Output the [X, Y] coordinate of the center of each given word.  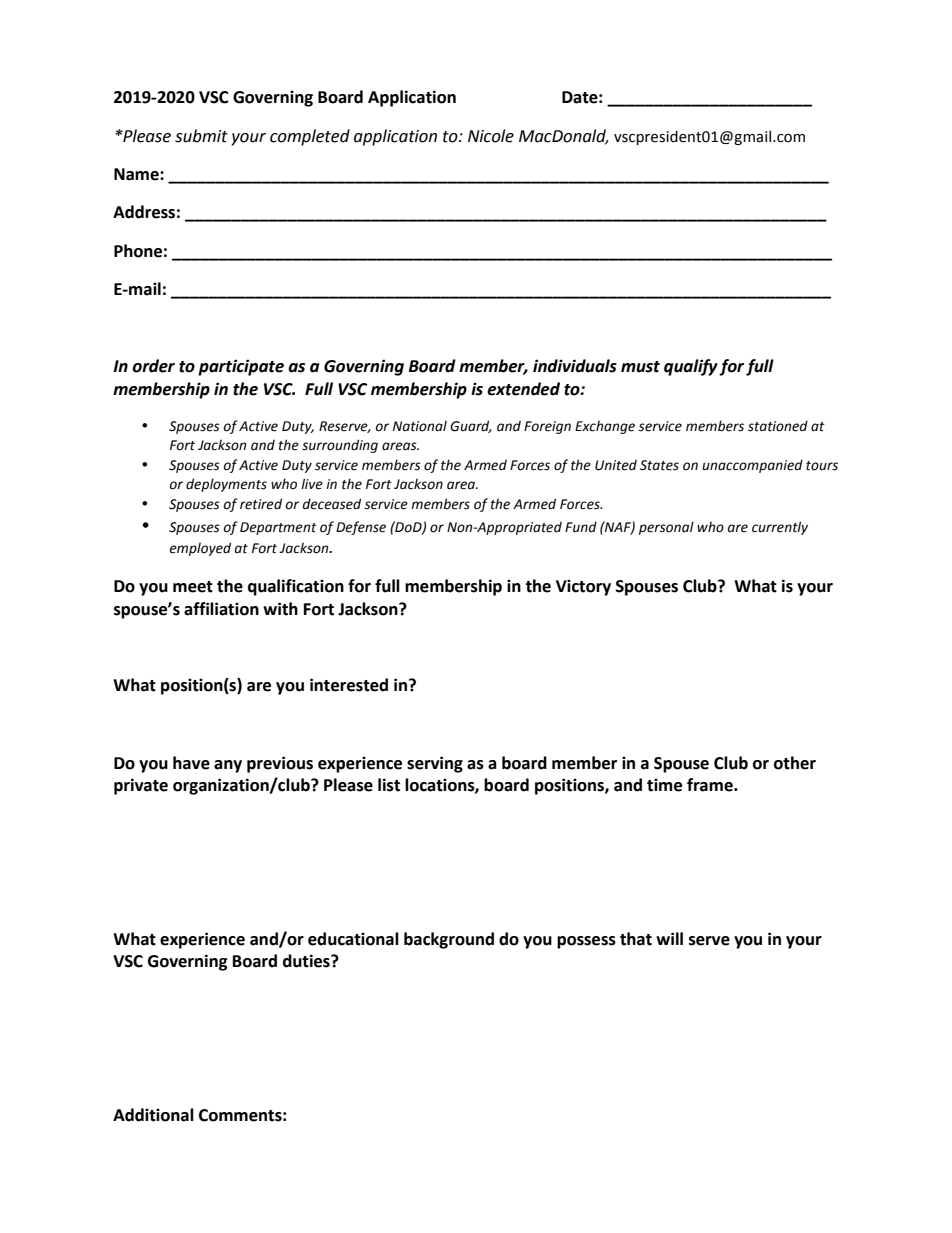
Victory [583, 587]
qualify [691, 367]
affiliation [221, 609]
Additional [153, 1115]
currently [780, 528]
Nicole [491, 136]
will [669, 938]
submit [201, 136]
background [449, 940]
